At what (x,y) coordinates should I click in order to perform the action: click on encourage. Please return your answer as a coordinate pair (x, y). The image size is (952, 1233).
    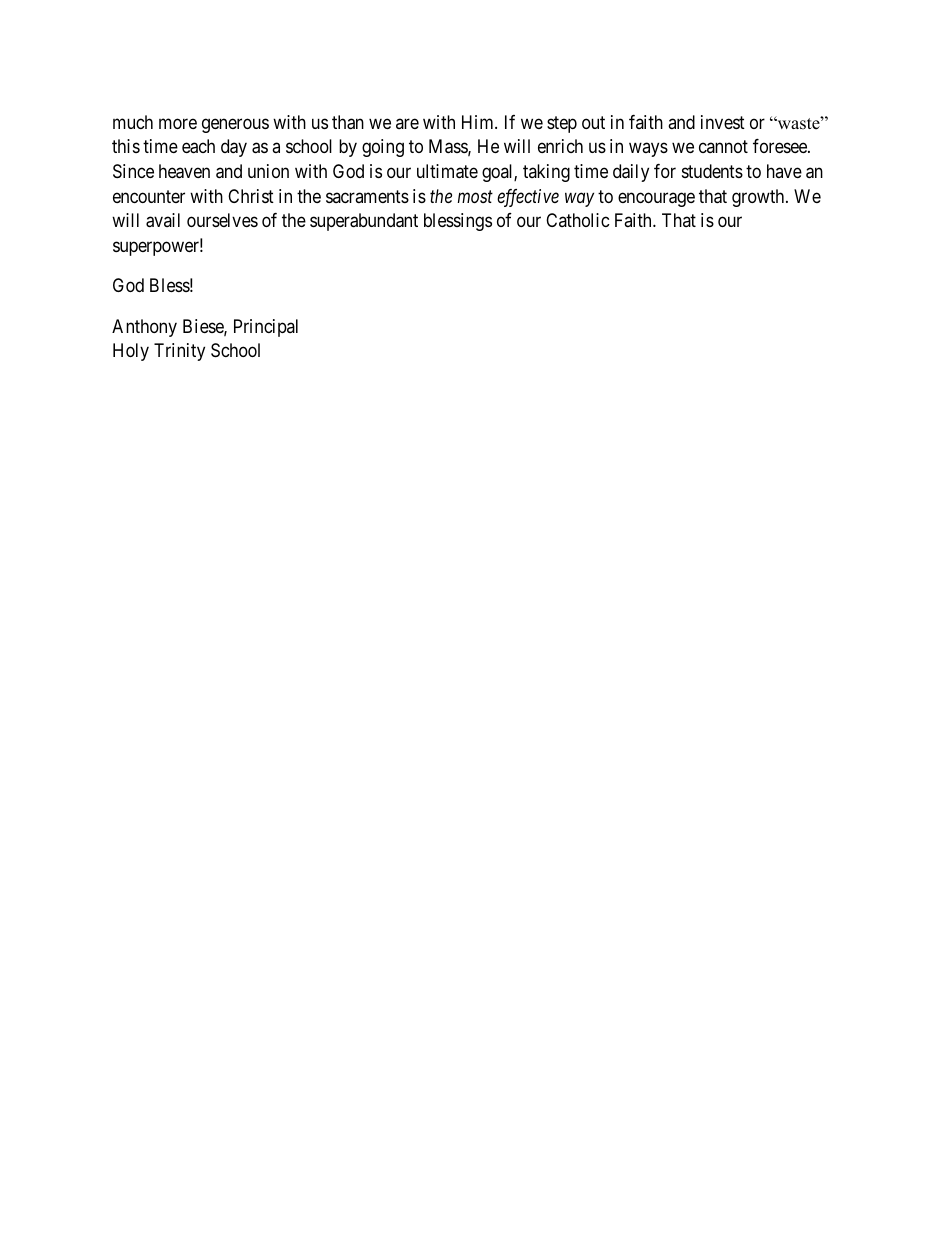
    Looking at the image, I should click on (656, 199).
